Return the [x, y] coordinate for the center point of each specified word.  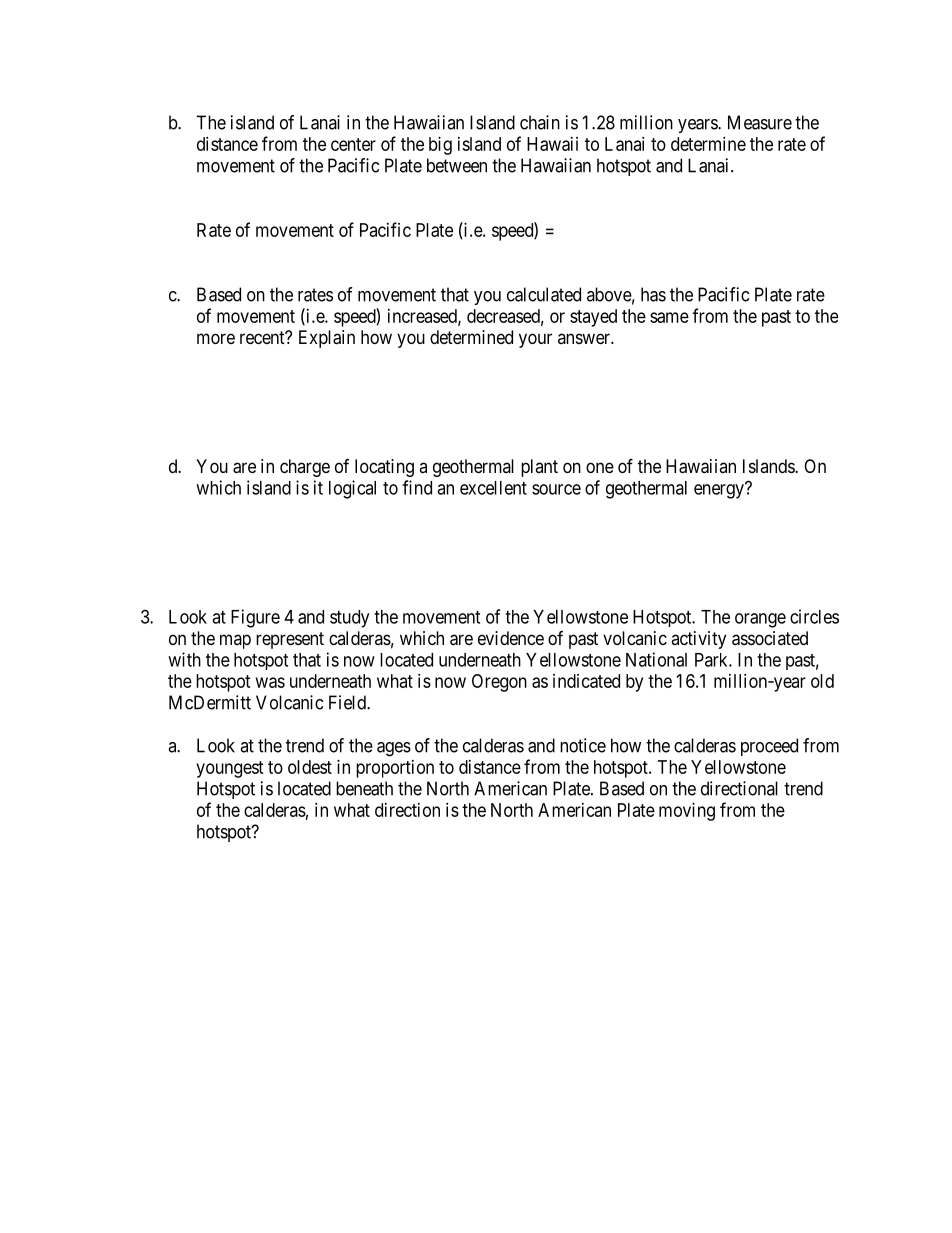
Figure [255, 618]
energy [720, 491]
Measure [760, 122]
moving [687, 812]
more [216, 338]
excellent [493, 488]
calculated [544, 294]
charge [305, 468]
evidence [511, 638]
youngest [230, 769]
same [669, 317]
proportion [395, 769]
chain [540, 122]
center [353, 144]
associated [770, 638]
